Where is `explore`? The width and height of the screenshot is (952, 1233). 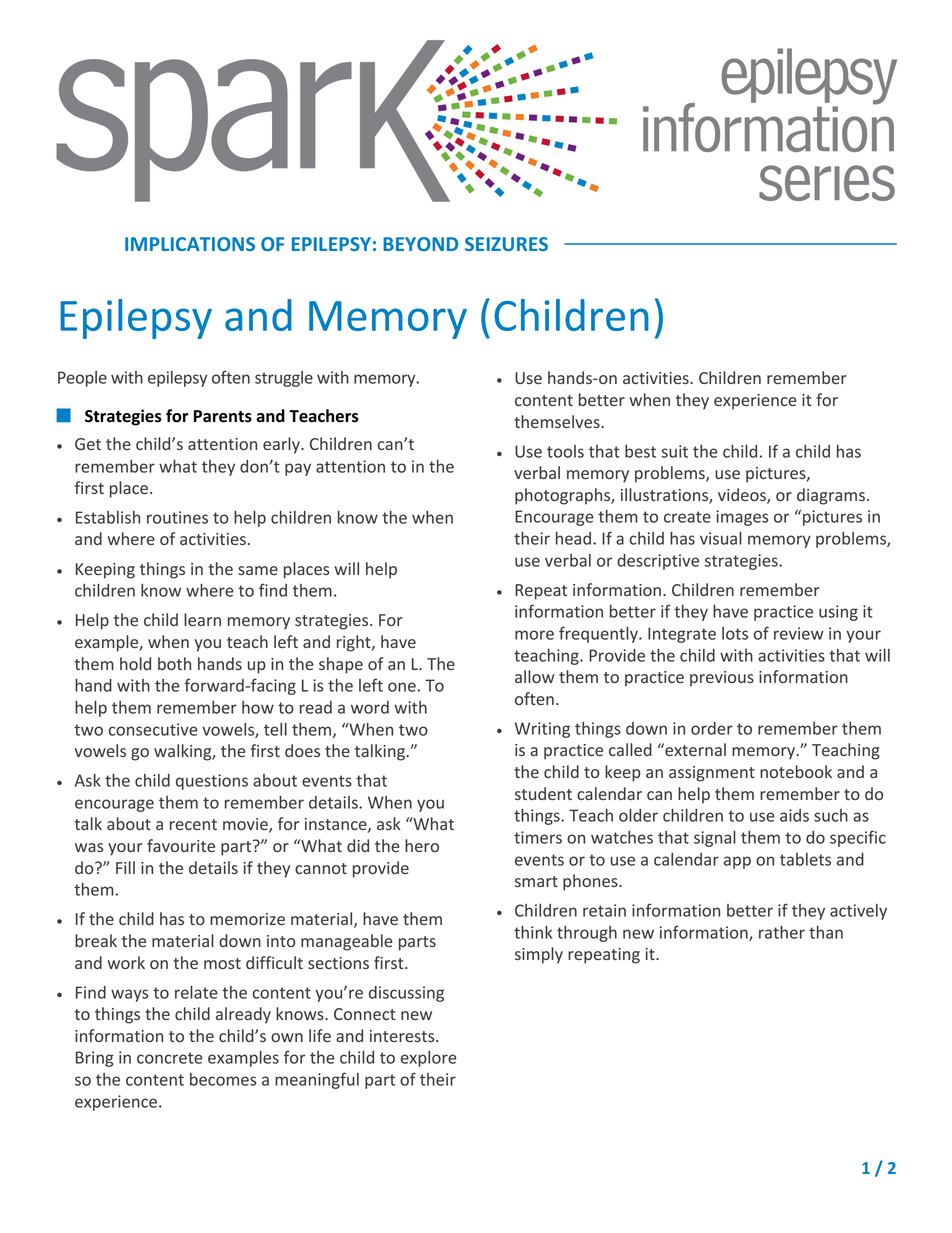 explore is located at coordinates (429, 1059).
